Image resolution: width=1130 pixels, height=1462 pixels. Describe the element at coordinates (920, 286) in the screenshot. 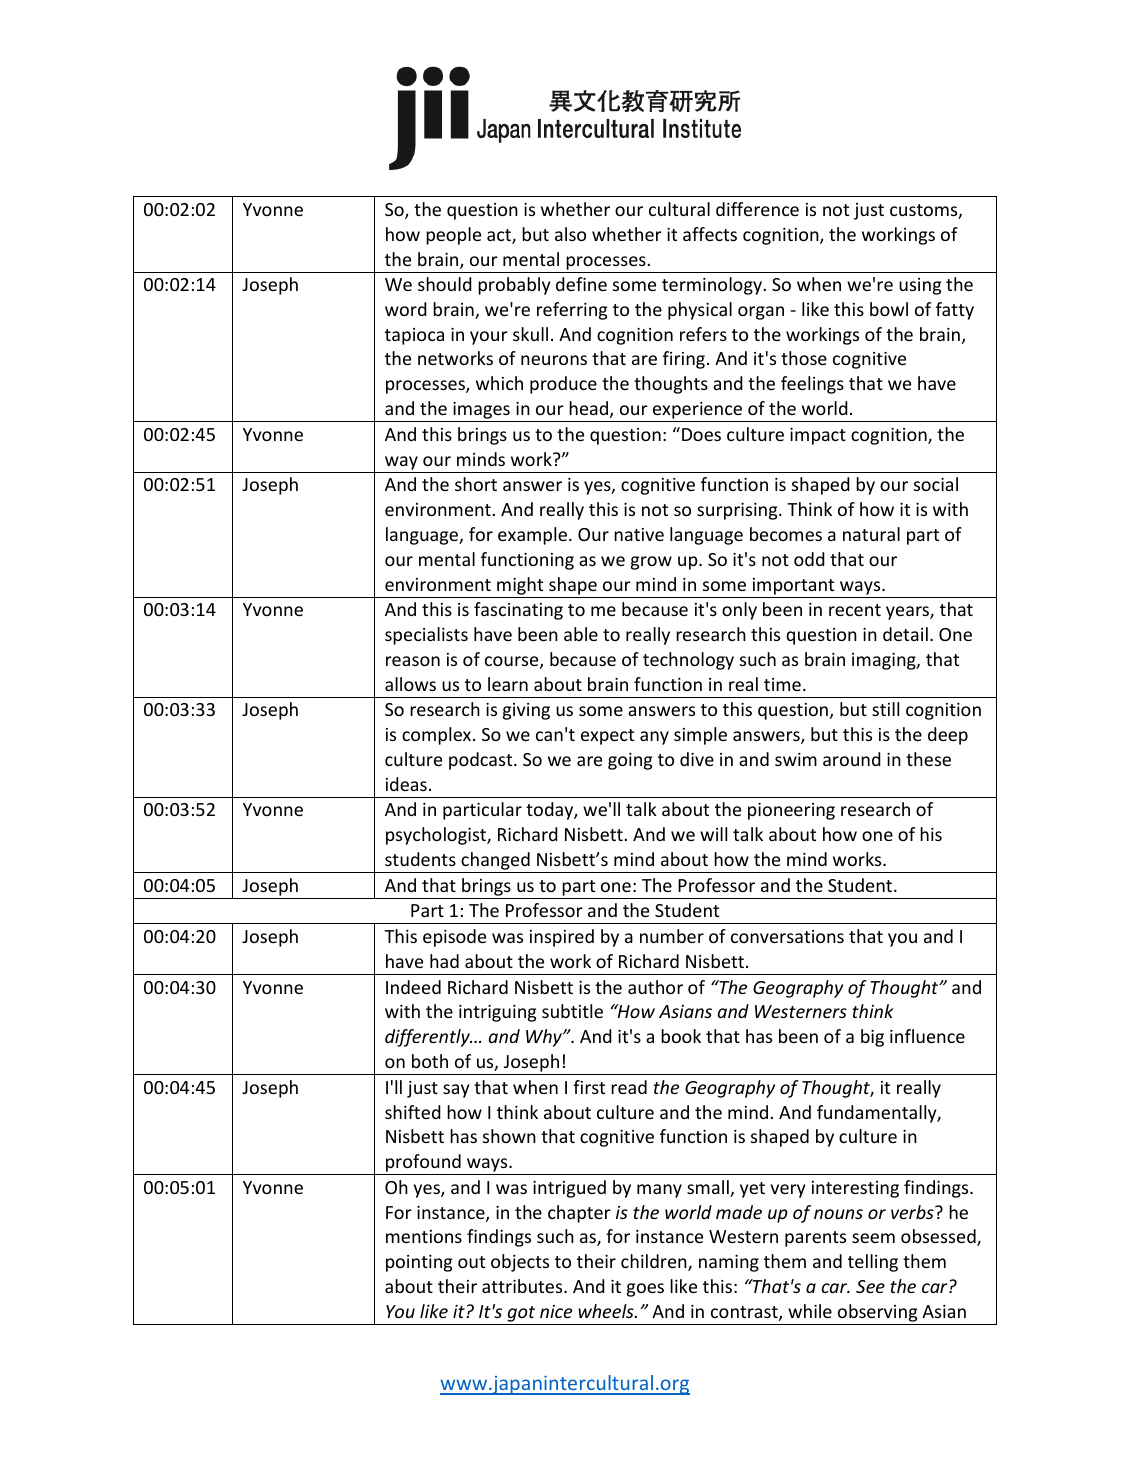

I see `using` at that location.
